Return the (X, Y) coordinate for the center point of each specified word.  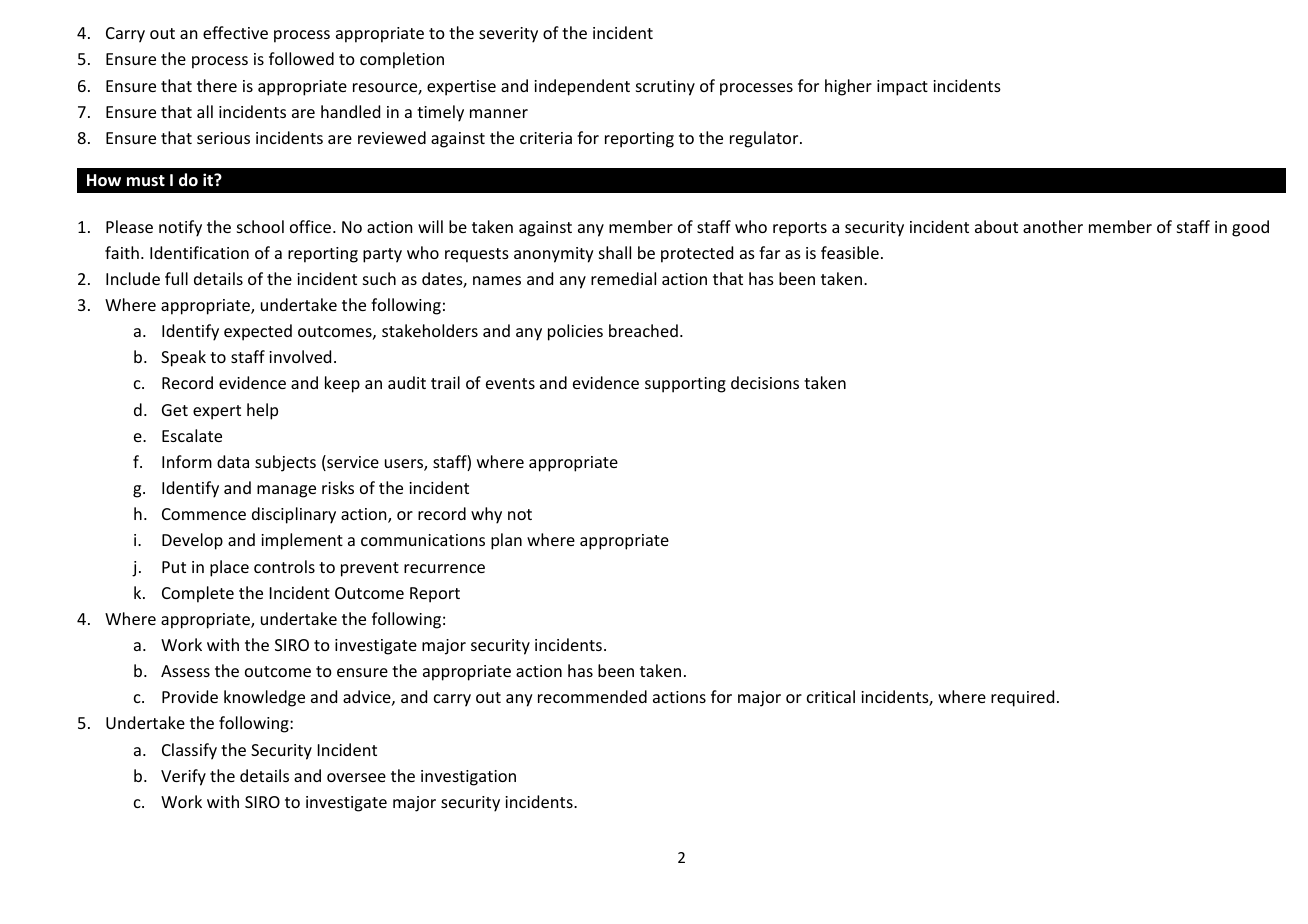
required (1022, 698)
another (1053, 226)
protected (697, 254)
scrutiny (665, 88)
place (229, 568)
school (260, 226)
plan (506, 541)
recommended (592, 696)
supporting (685, 385)
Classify (189, 751)
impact (902, 88)
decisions (765, 382)
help (262, 411)
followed (301, 58)
